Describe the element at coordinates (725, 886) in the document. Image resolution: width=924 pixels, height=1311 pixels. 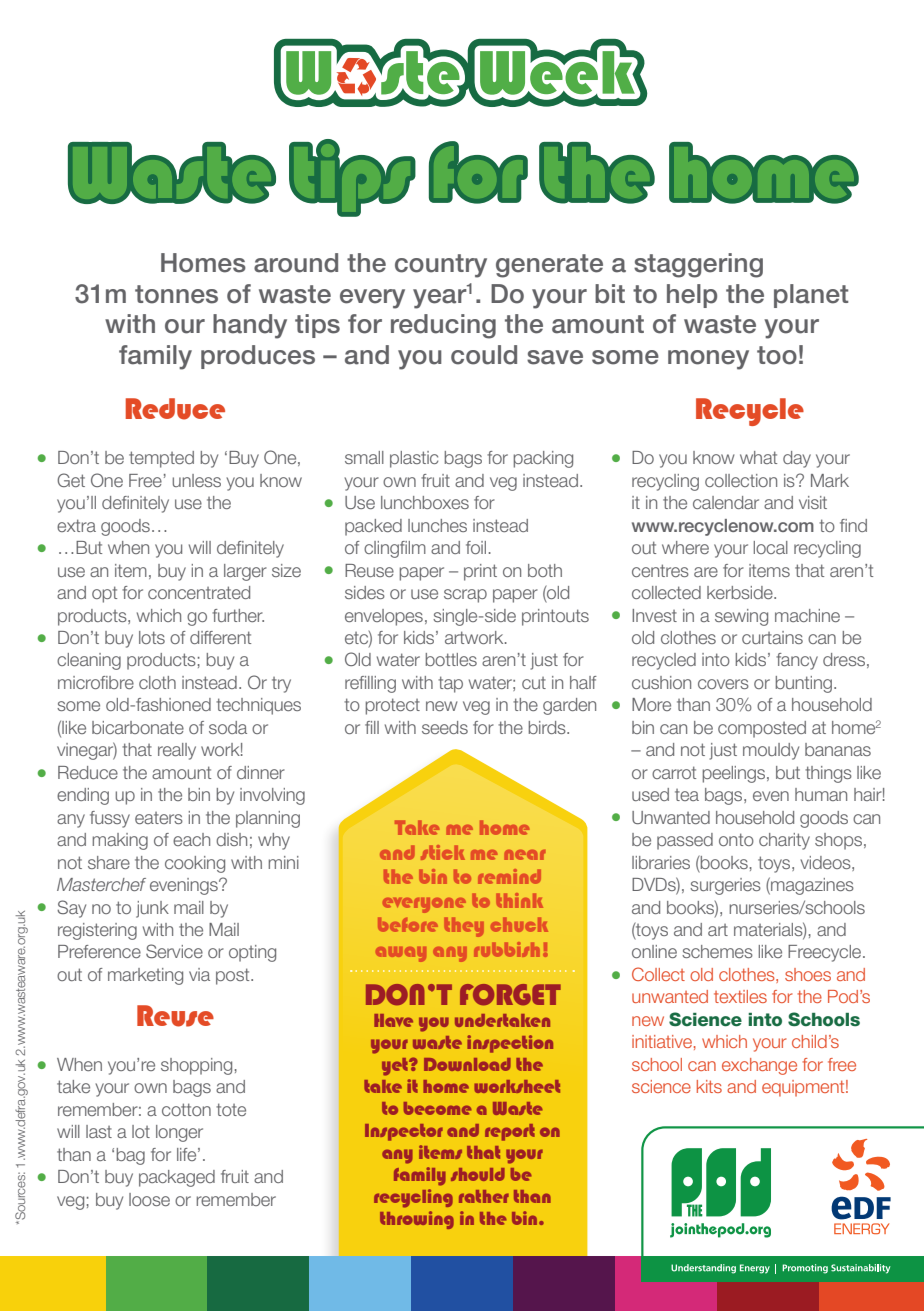
I see `surgeries` at that location.
